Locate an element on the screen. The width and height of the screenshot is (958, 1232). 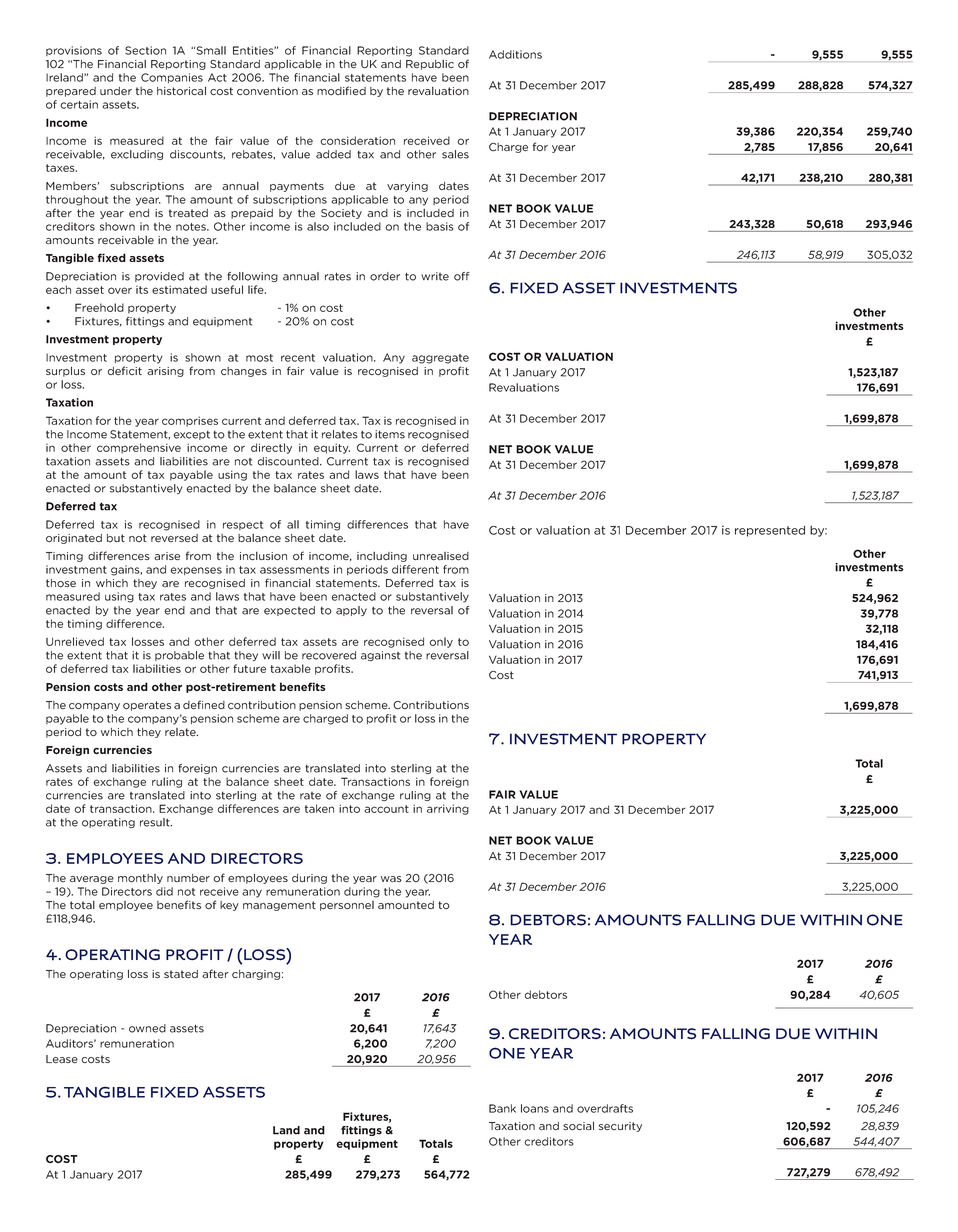
Republic is located at coordinates (430, 65).
